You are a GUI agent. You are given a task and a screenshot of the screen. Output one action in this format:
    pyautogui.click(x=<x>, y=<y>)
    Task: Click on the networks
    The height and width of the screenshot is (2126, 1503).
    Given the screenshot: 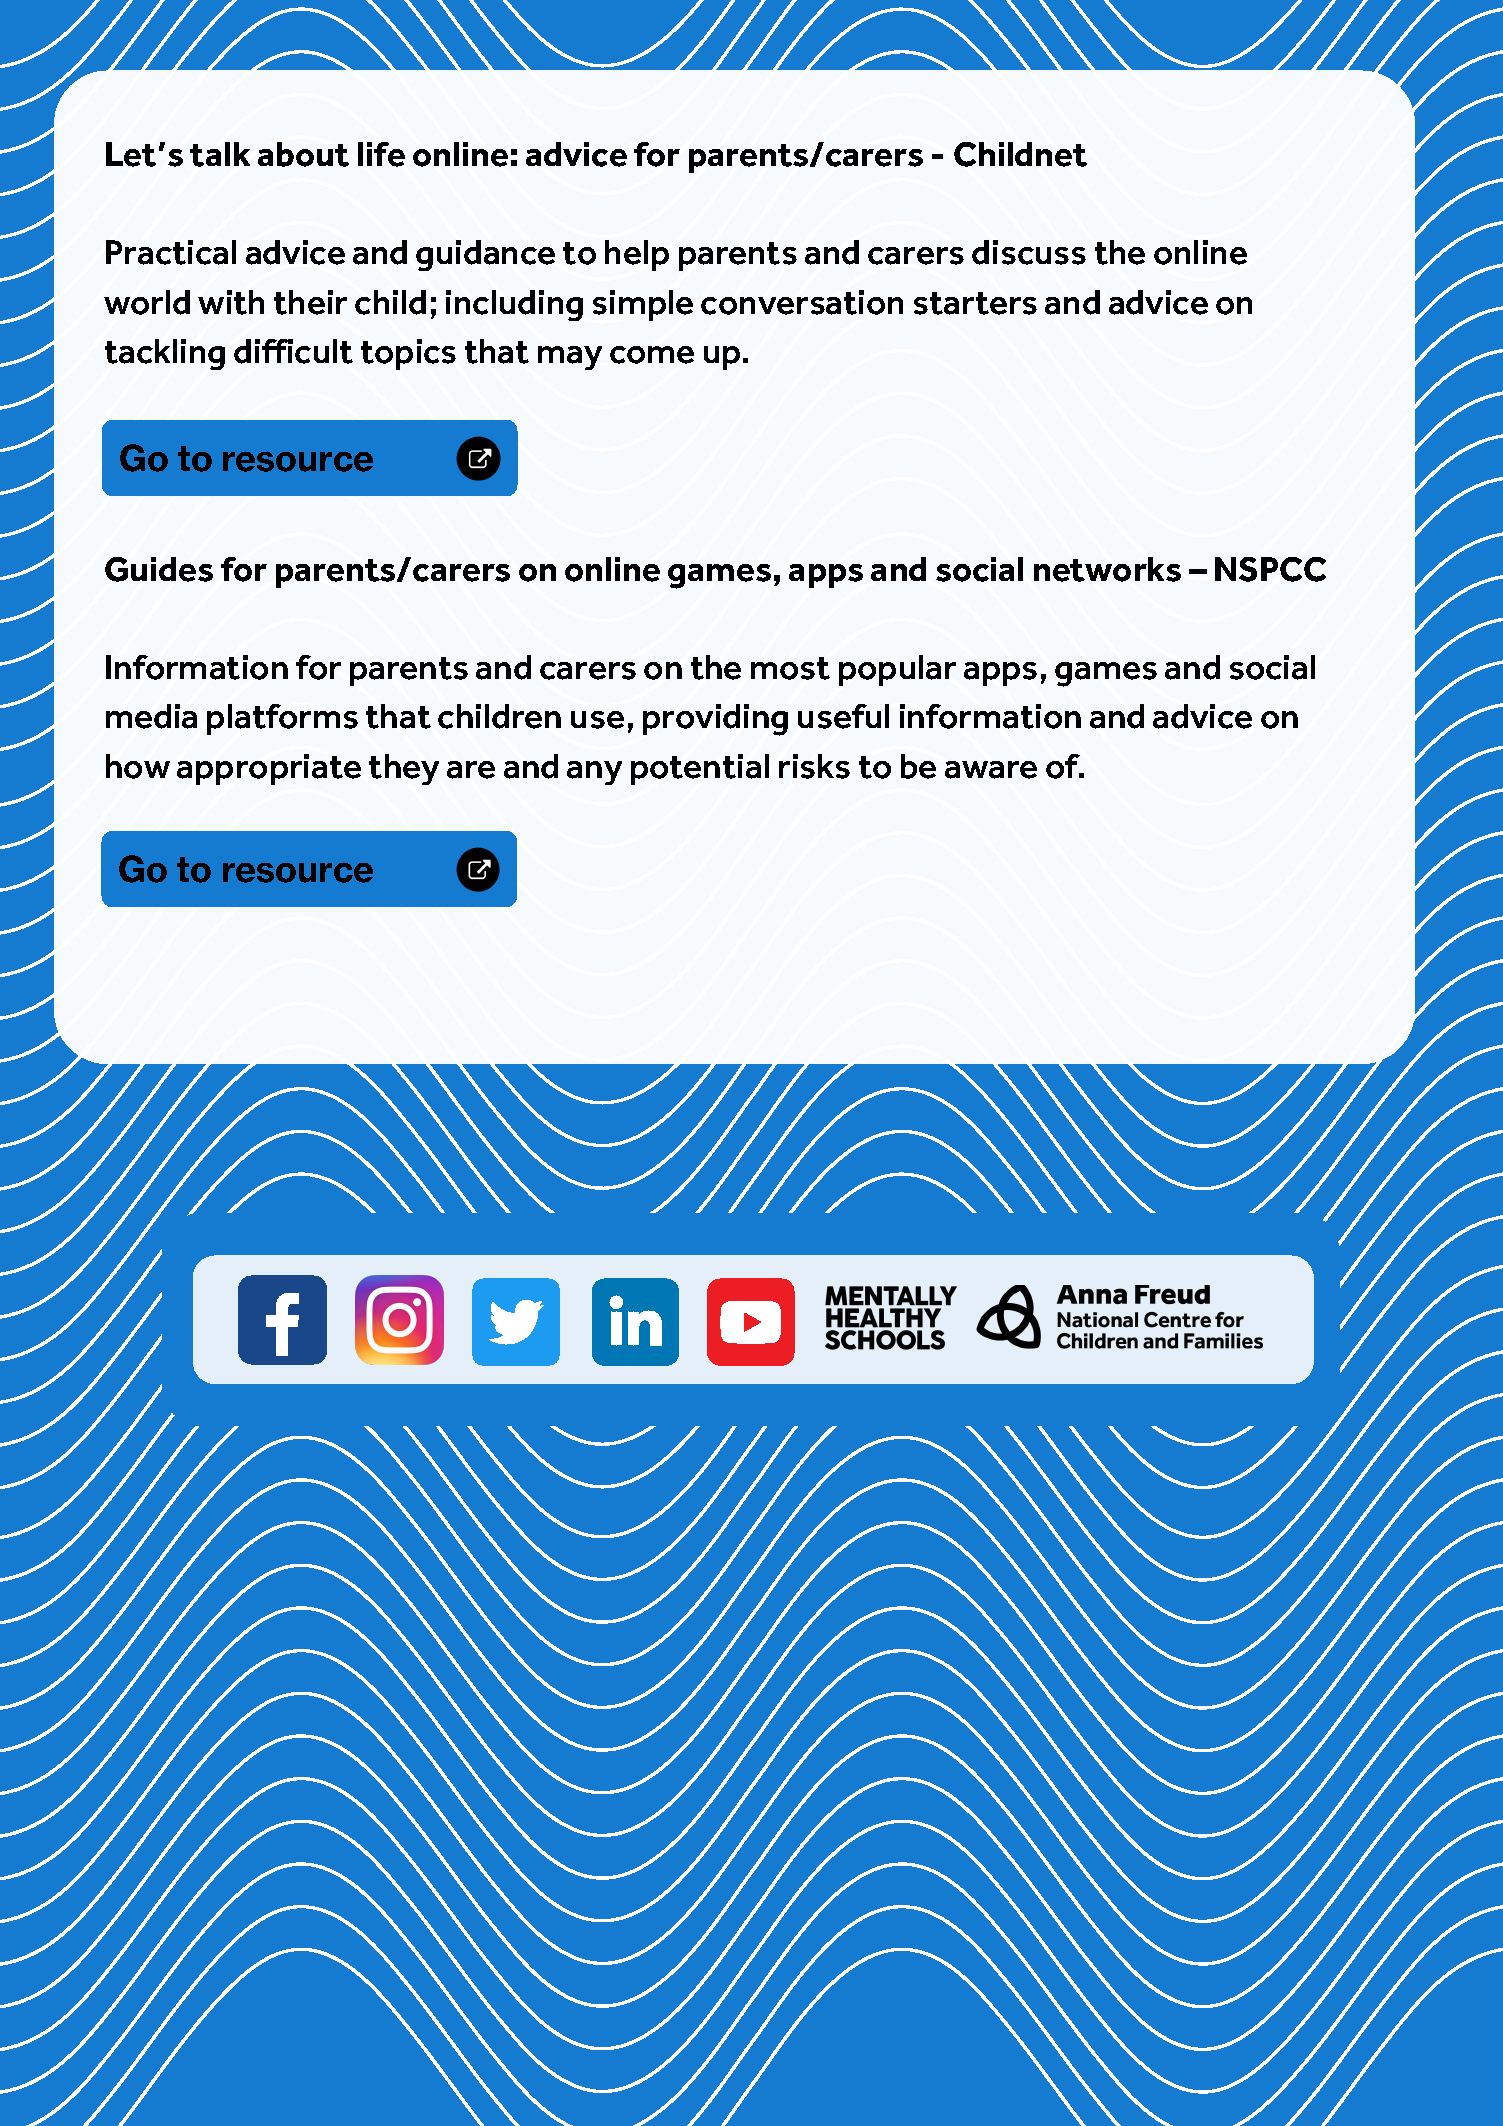 What is the action you would take?
    pyautogui.click(x=1107, y=569)
